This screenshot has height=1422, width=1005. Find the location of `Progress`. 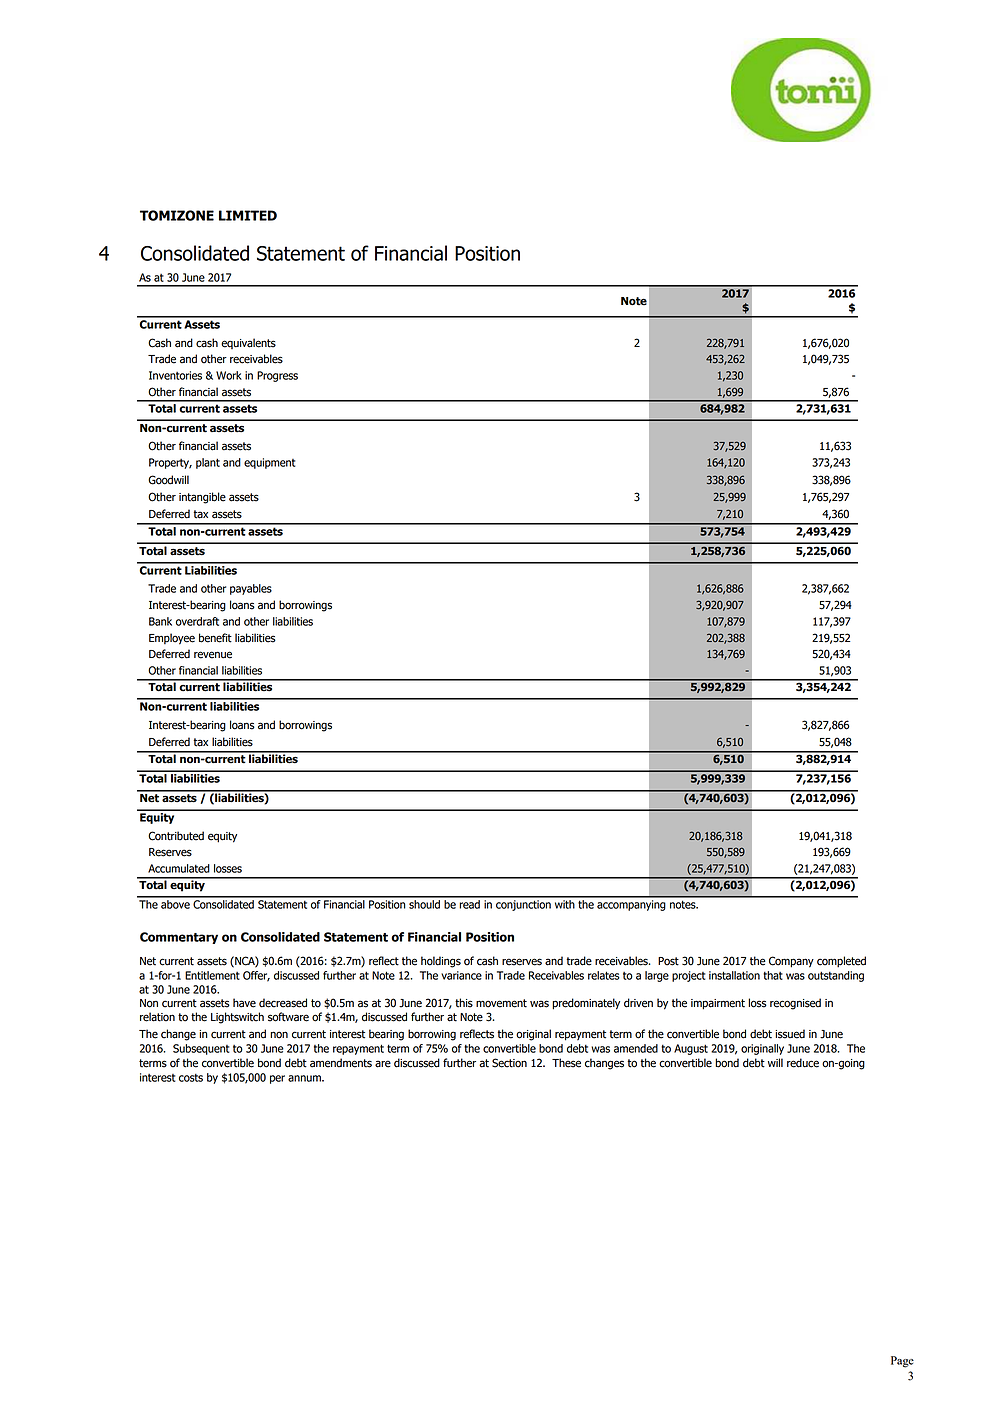

Progress is located at coordinates (277, 376).
